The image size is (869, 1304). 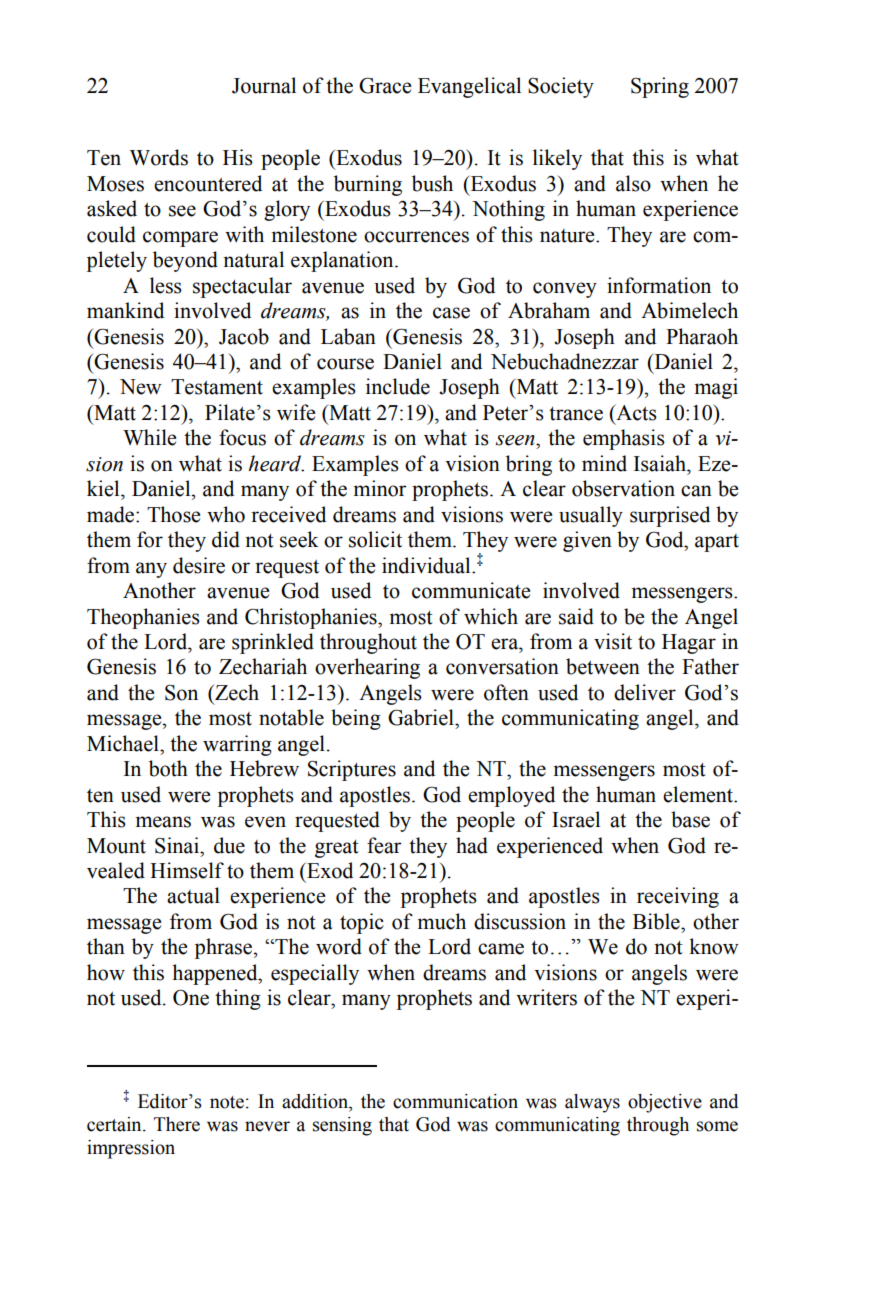 What do you see at coordinates (665, 1103) in the screenshot?
I see `objective` at bounding box center [665, 1103].
